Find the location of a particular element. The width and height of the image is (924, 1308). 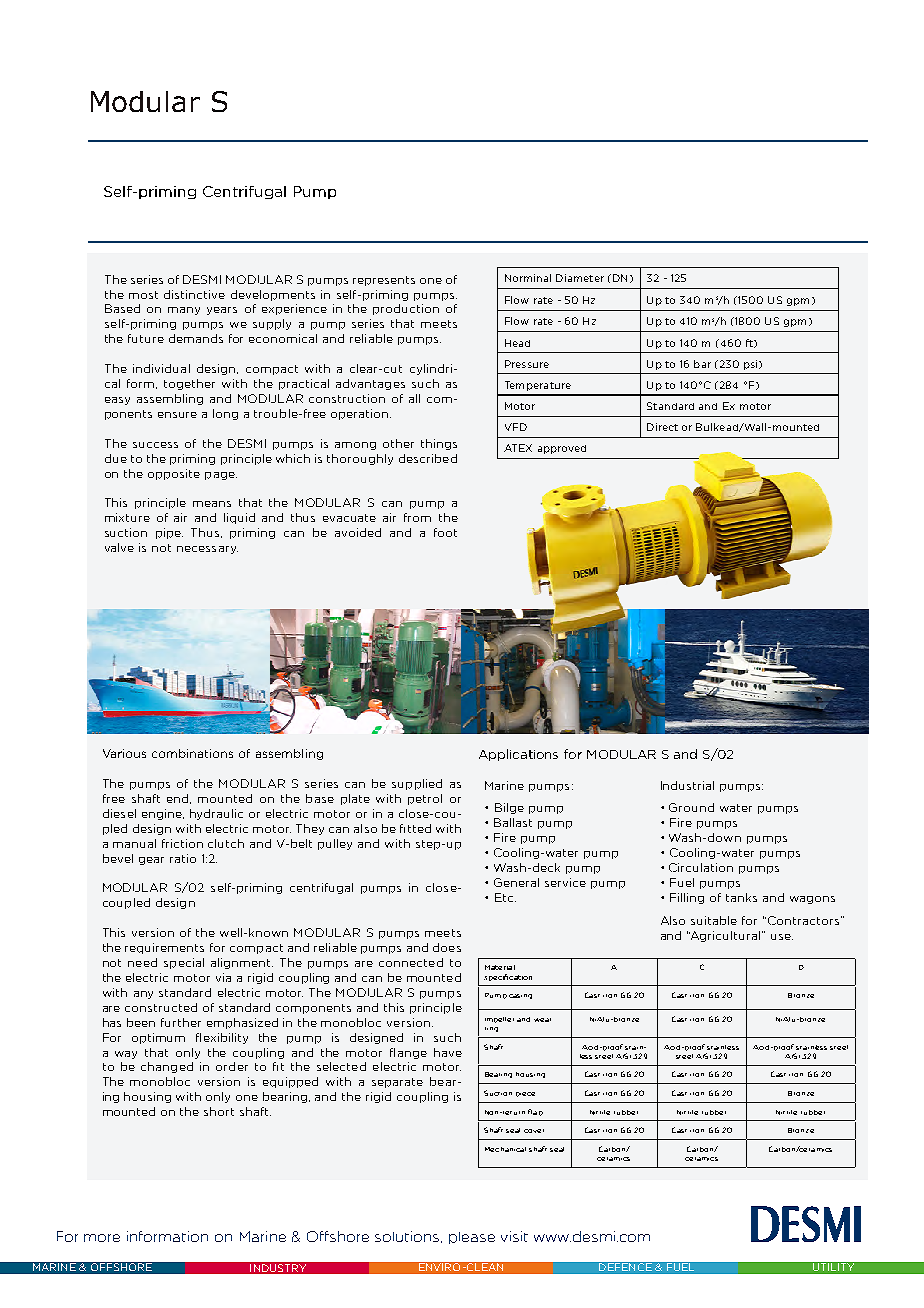

Industrial is located at coordinates (687, 785).
